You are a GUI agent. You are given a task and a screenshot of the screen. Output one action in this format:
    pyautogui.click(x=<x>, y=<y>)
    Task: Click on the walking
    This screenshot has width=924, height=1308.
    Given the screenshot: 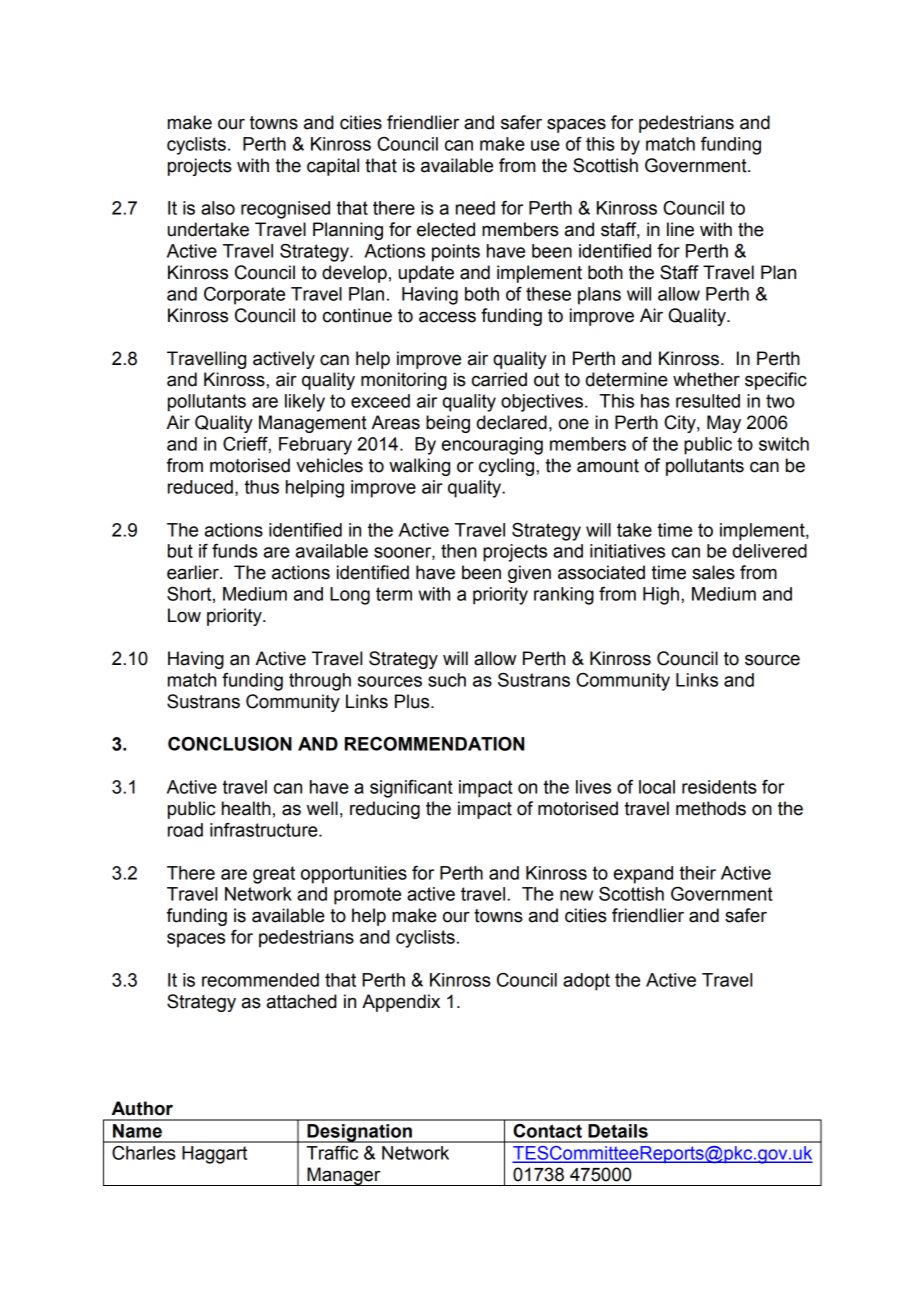 What is the action you would take?
    pyautogui.click(x=419, y=467)
